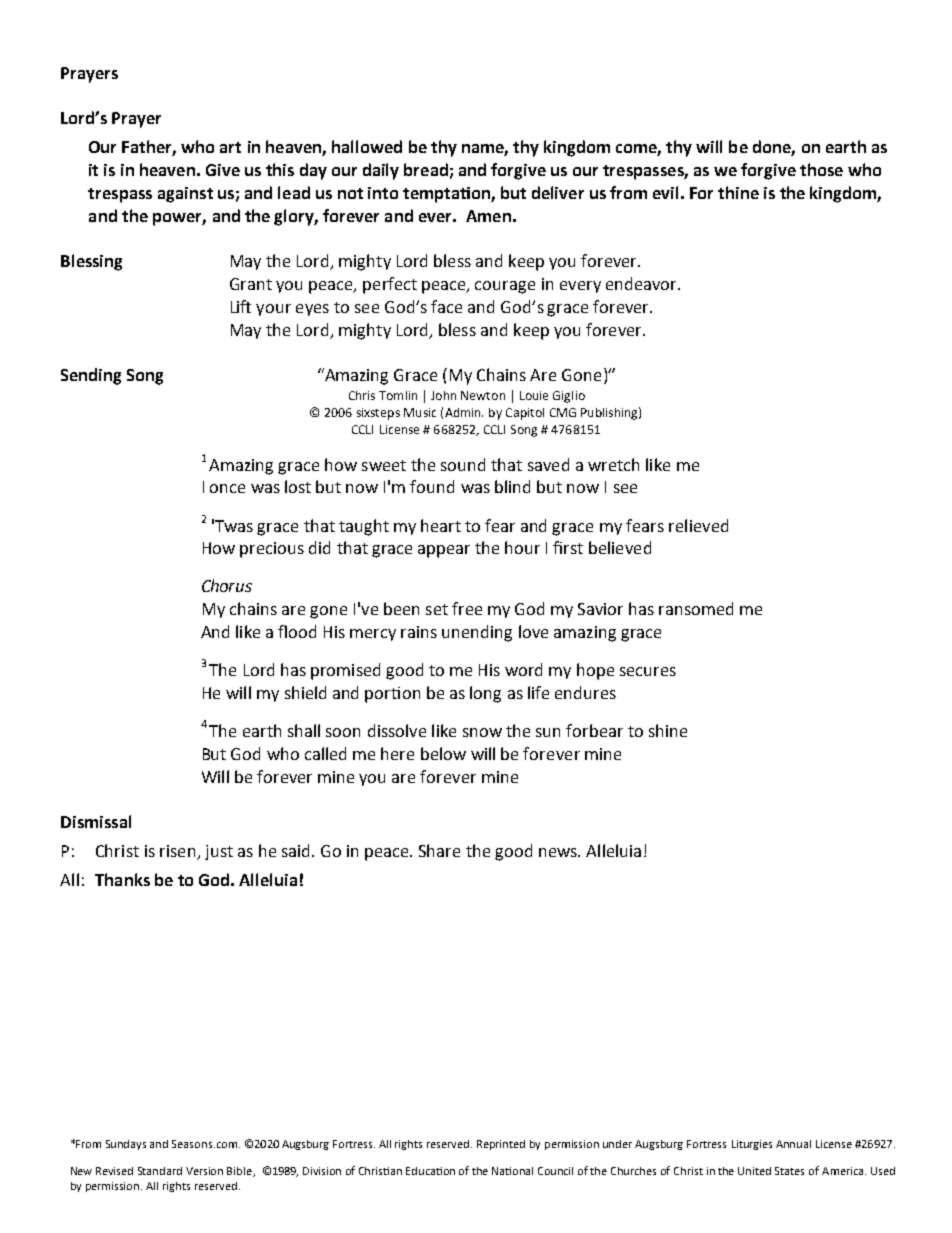  What do you see at coordinates (648, 671) in the document?
I see `secures` at bounding box center [648, 671].
